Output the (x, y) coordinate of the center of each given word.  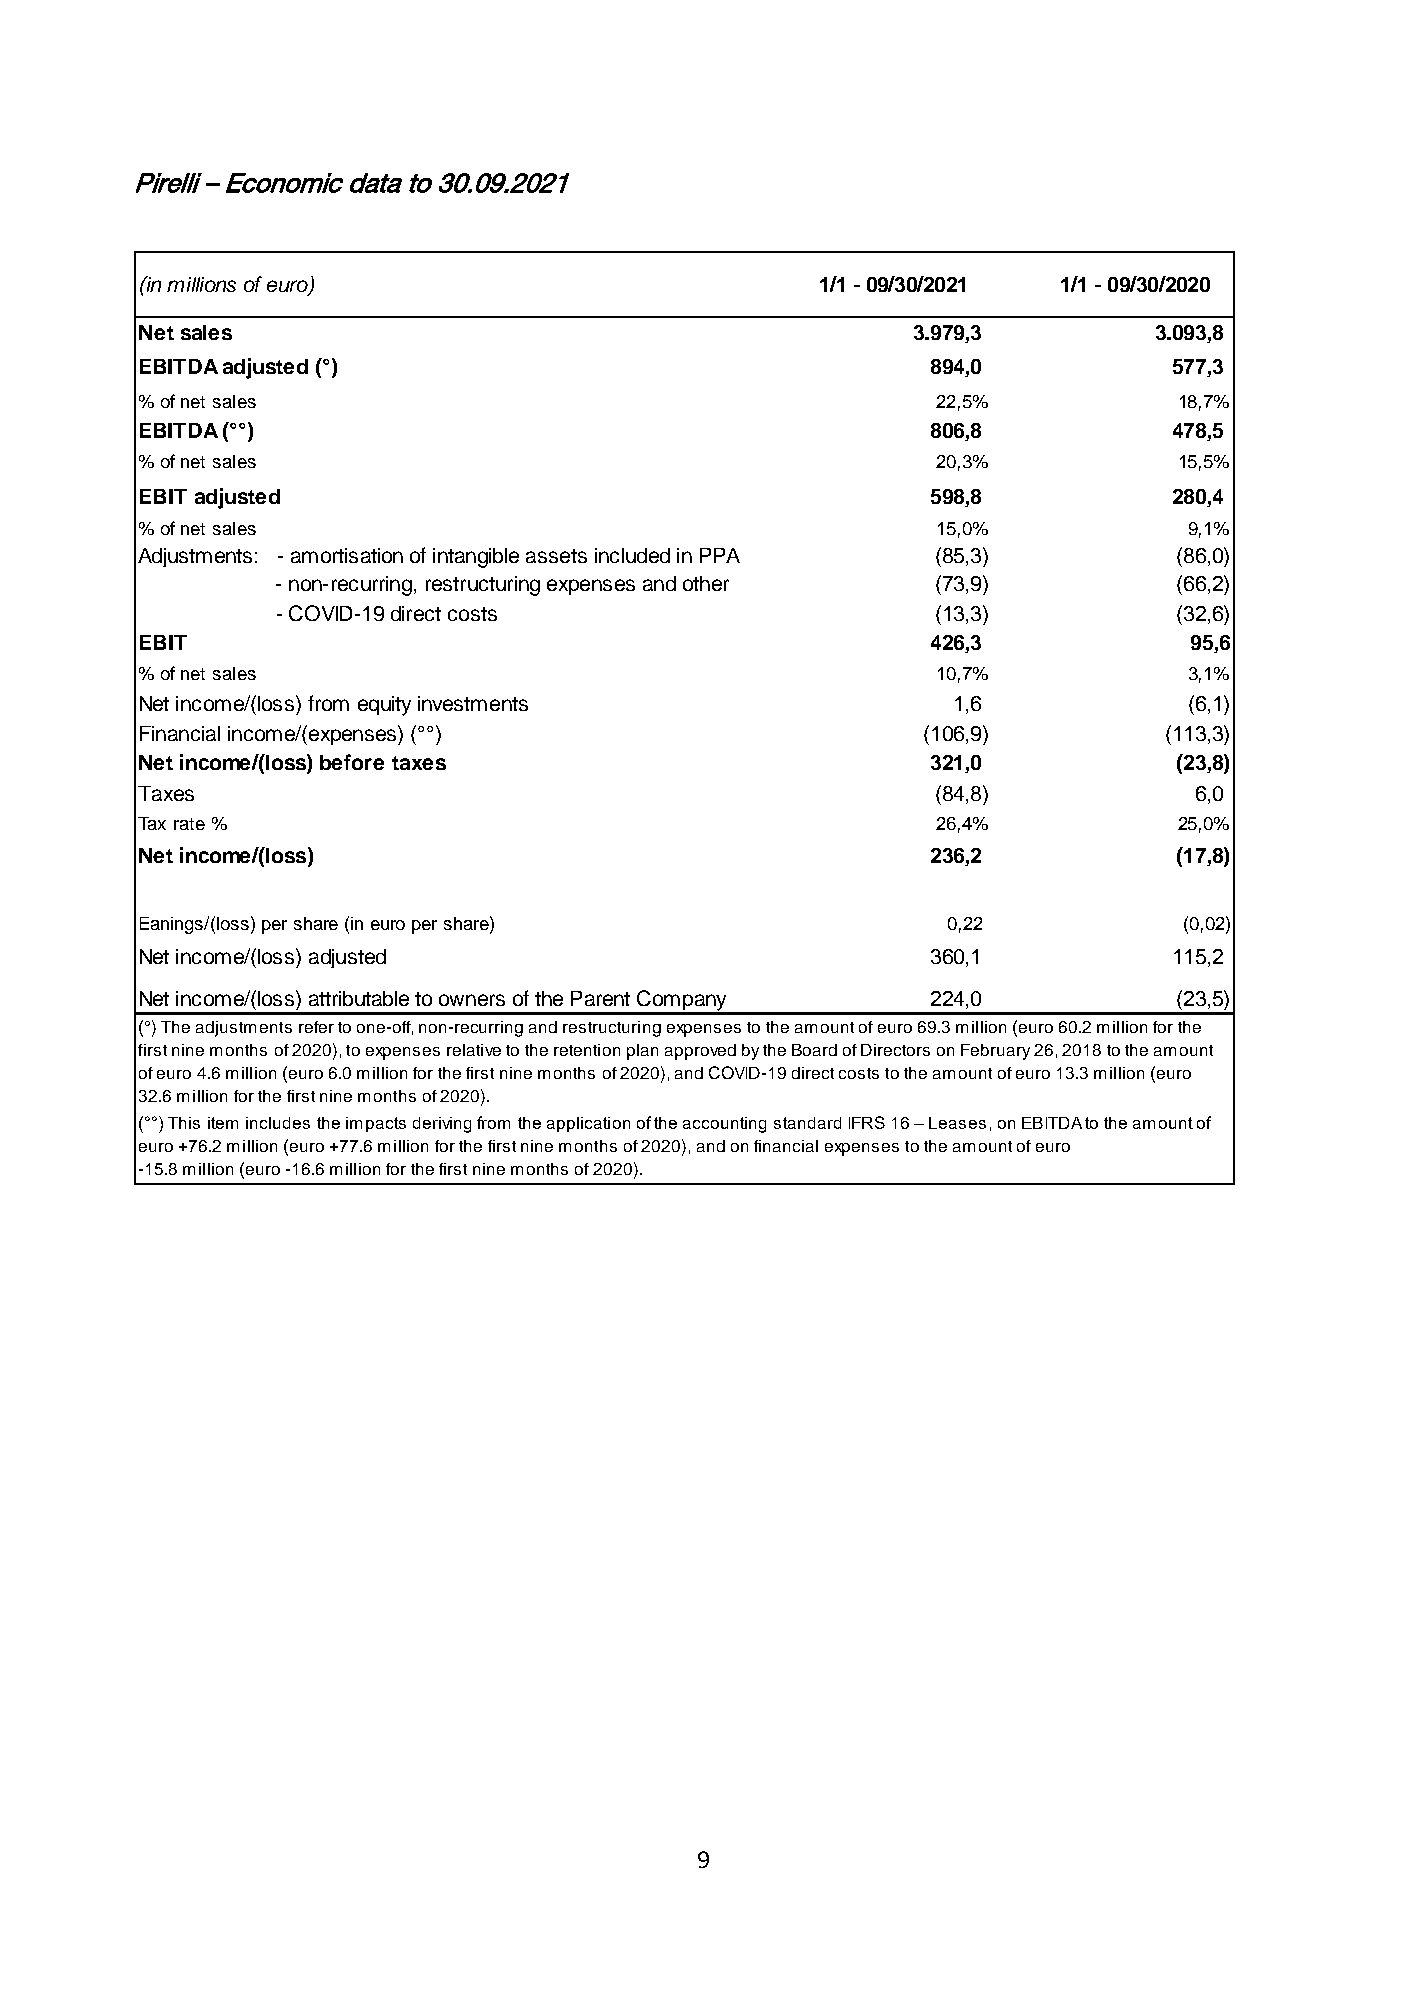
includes (278, 1123)
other (706, 583)
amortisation (347, 555)
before (352, 762)
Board (814, 1050)
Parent (600, 998)
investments (473, 703)
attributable (359, 998)
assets (556, 556)
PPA (720, 555)
